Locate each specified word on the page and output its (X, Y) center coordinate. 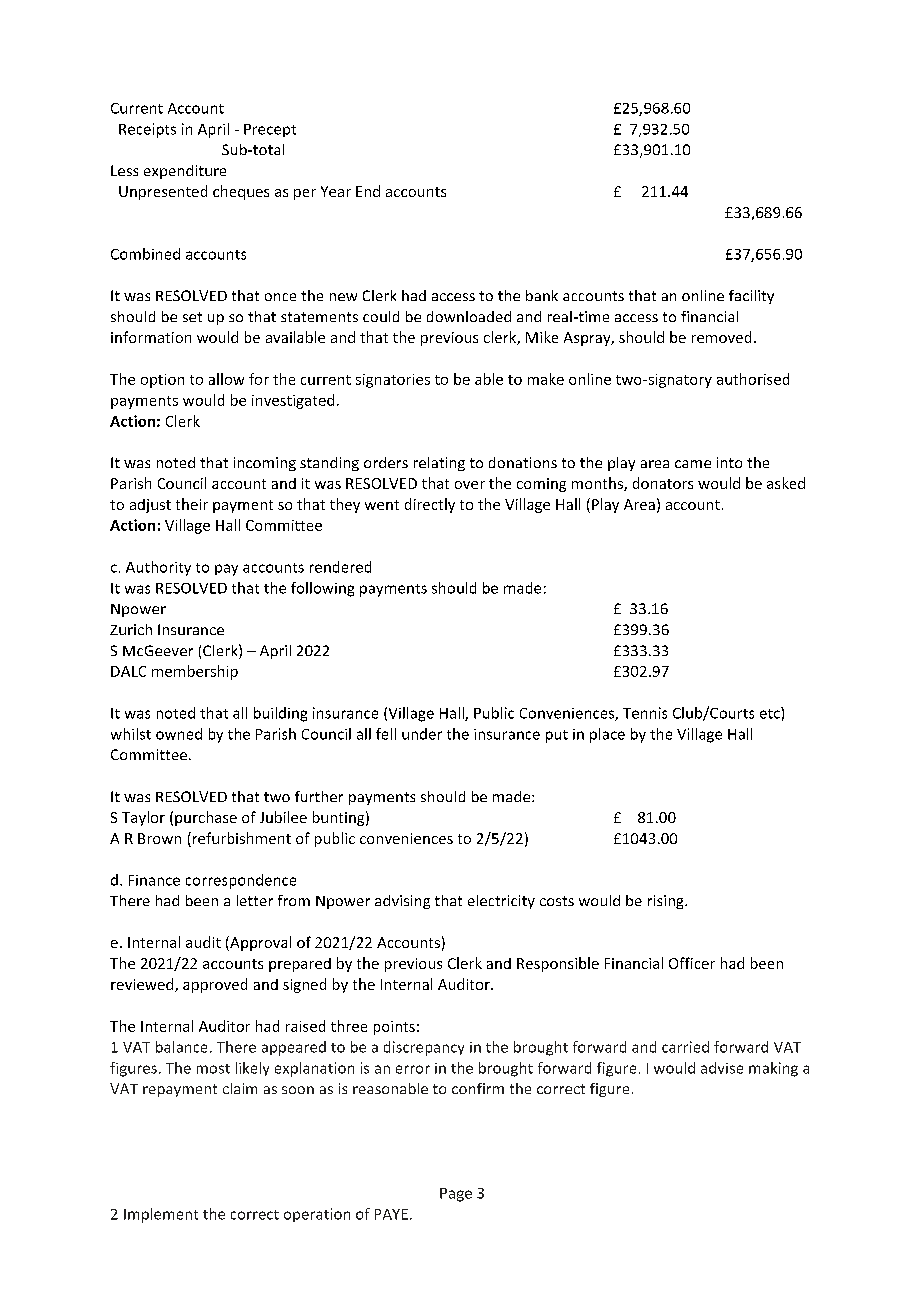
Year (336, 191)
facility (751, 297)
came (693, 464)
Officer (692, 963)
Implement (161, 1215)
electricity (501, 902)
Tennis (645, 713)
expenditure (185, 172)
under (422, 734)
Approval (259, 943)
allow (226, 379)
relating (439, 464)
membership (195, 672)
